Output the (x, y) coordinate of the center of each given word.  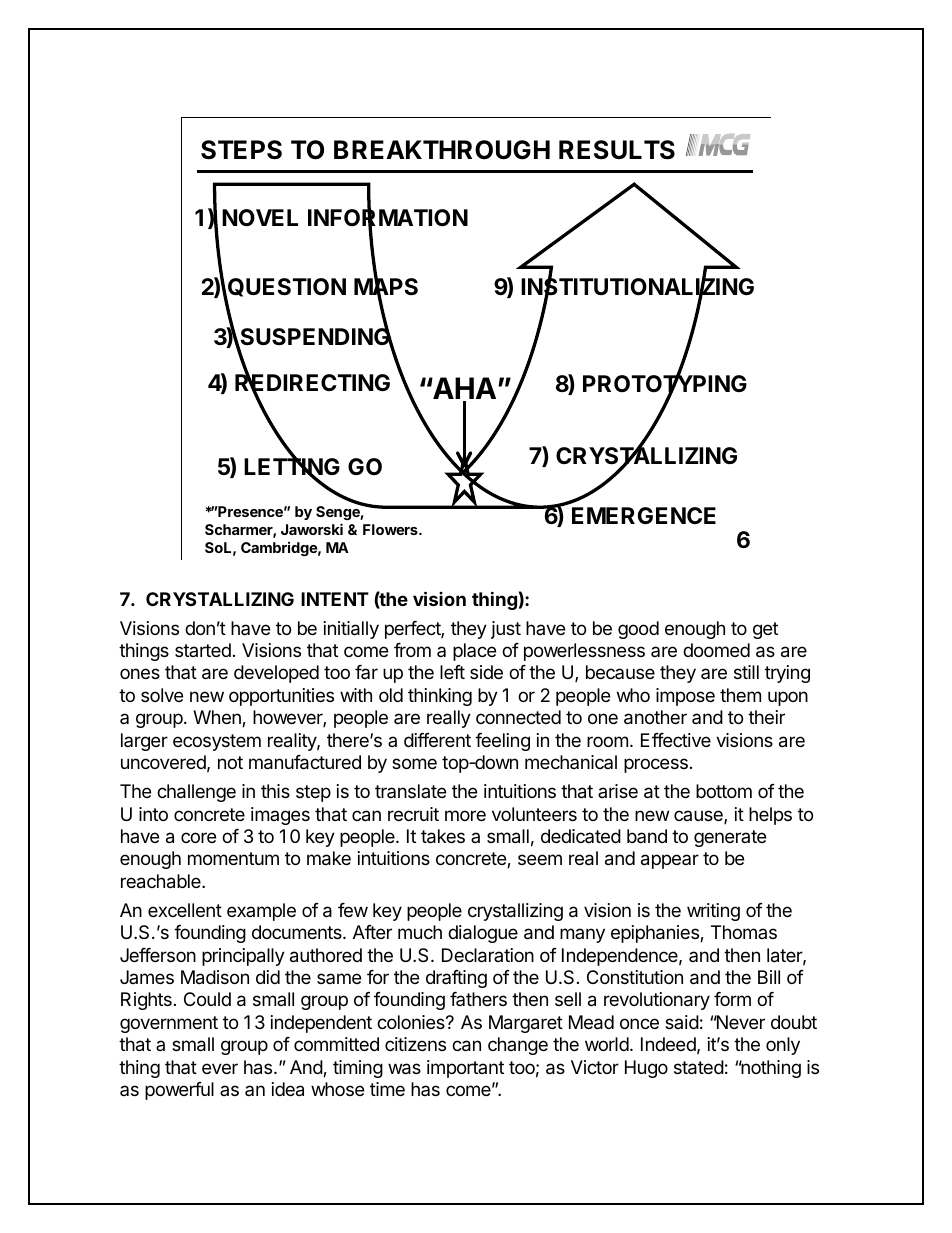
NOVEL (260, 218)
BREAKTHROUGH (442, 150)
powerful (179, 1091)
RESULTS (617, 150)
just (506, 630)
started (203, 650)
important (465, 1069)
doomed (716, 650)
